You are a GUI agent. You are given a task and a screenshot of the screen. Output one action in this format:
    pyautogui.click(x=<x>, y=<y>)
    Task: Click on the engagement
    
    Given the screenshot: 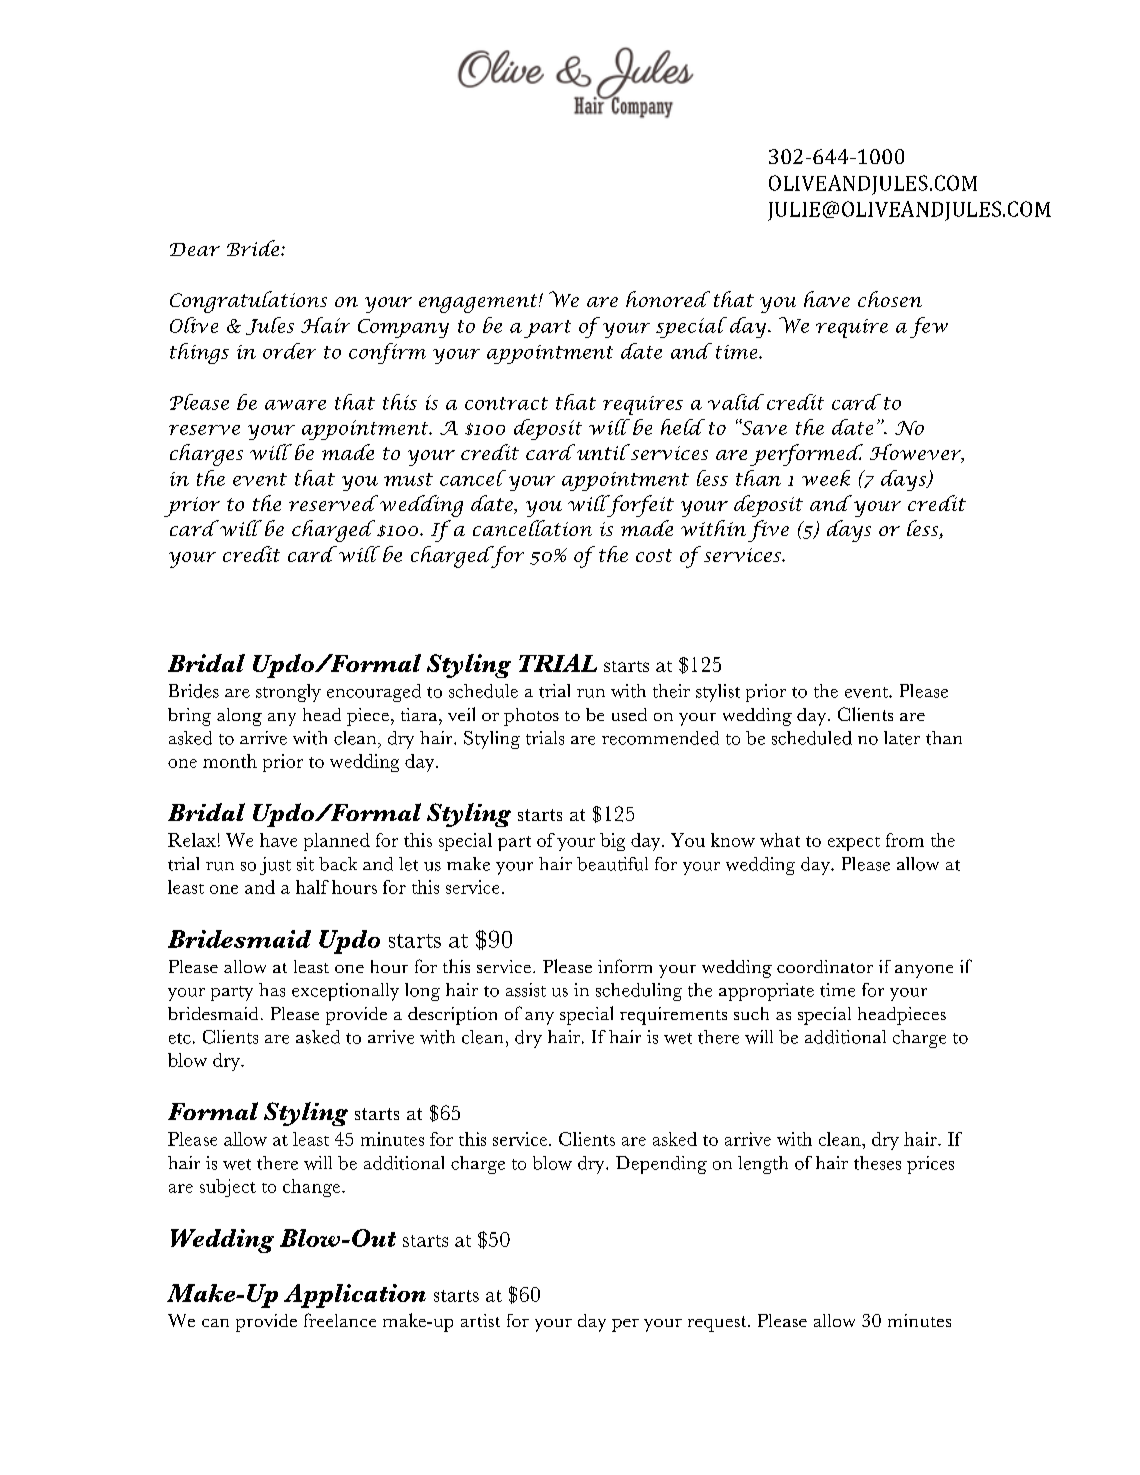 What is the action you would take?
    pyautogui.click(x=479, y=303)
